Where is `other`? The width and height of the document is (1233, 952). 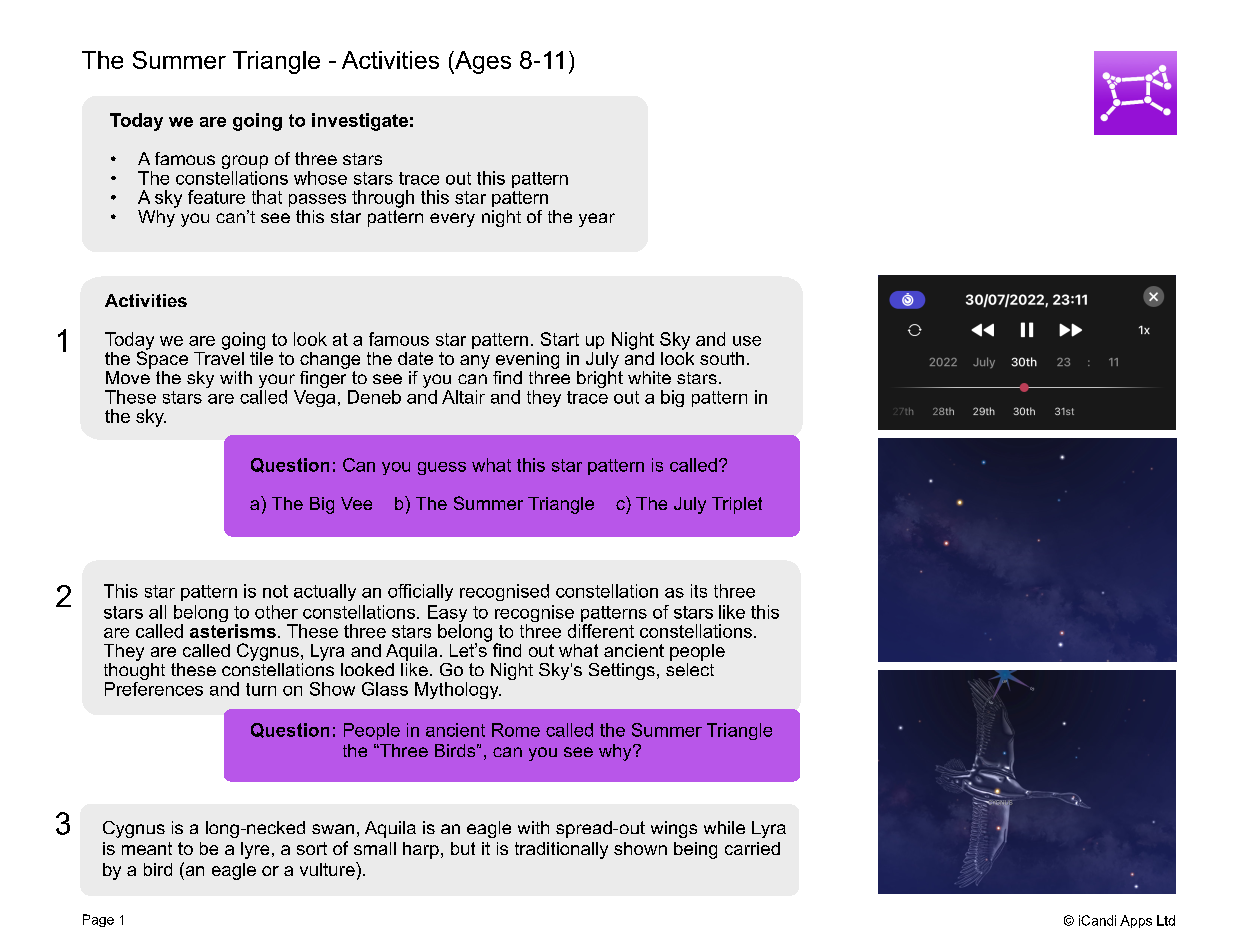 other is located at coordinates (276, 612).
